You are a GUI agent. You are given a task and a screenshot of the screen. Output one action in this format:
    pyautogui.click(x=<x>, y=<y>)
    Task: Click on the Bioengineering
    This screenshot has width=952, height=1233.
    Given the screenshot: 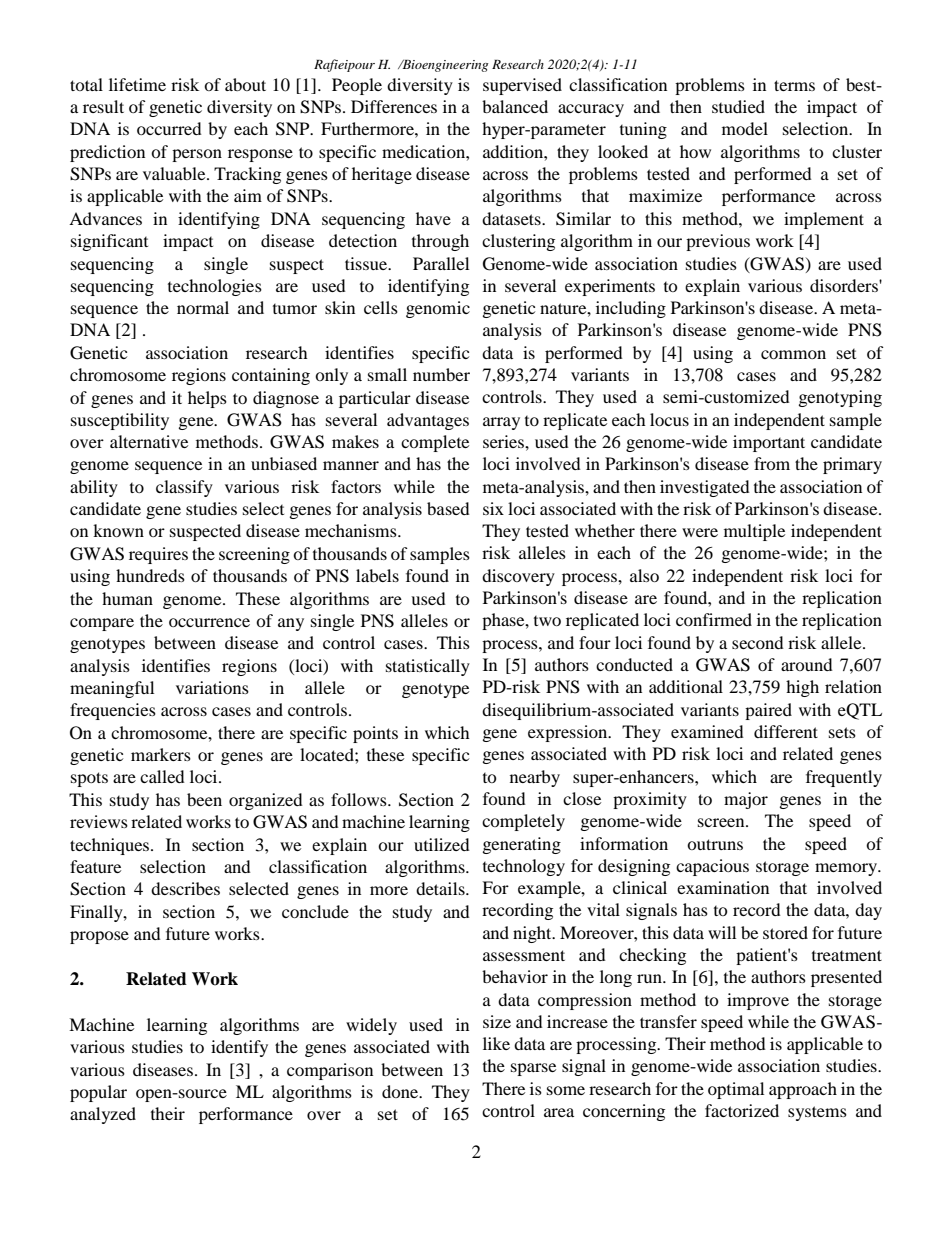 What is the action you would take?
    pyautogui.click(x=444, y=66)
